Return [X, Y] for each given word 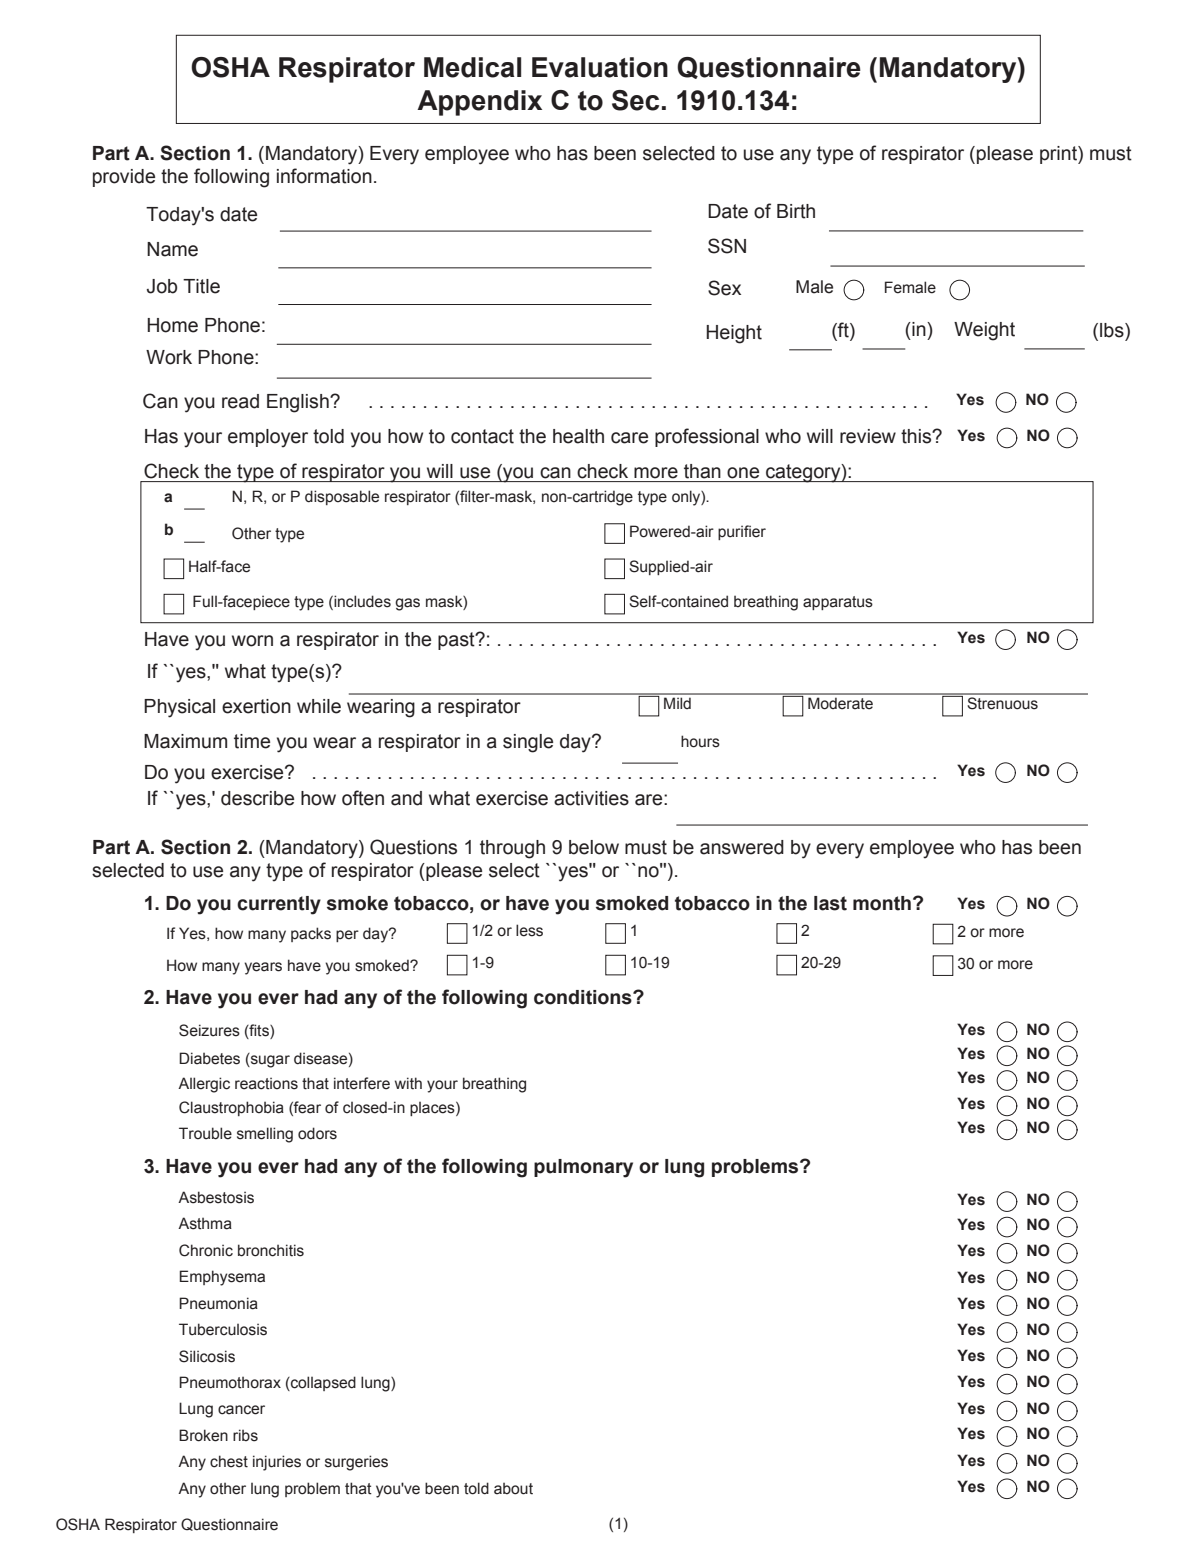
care [629, 438]
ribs [245, 1435]
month [882, 903]
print [1059, 155]
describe [257, 798]
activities [591, 798]
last [830, 903]
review [868, 436]
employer [268, 438]
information [324, 176]
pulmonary [583, 1168]
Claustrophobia [231, 1108]
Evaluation [600, 67]
